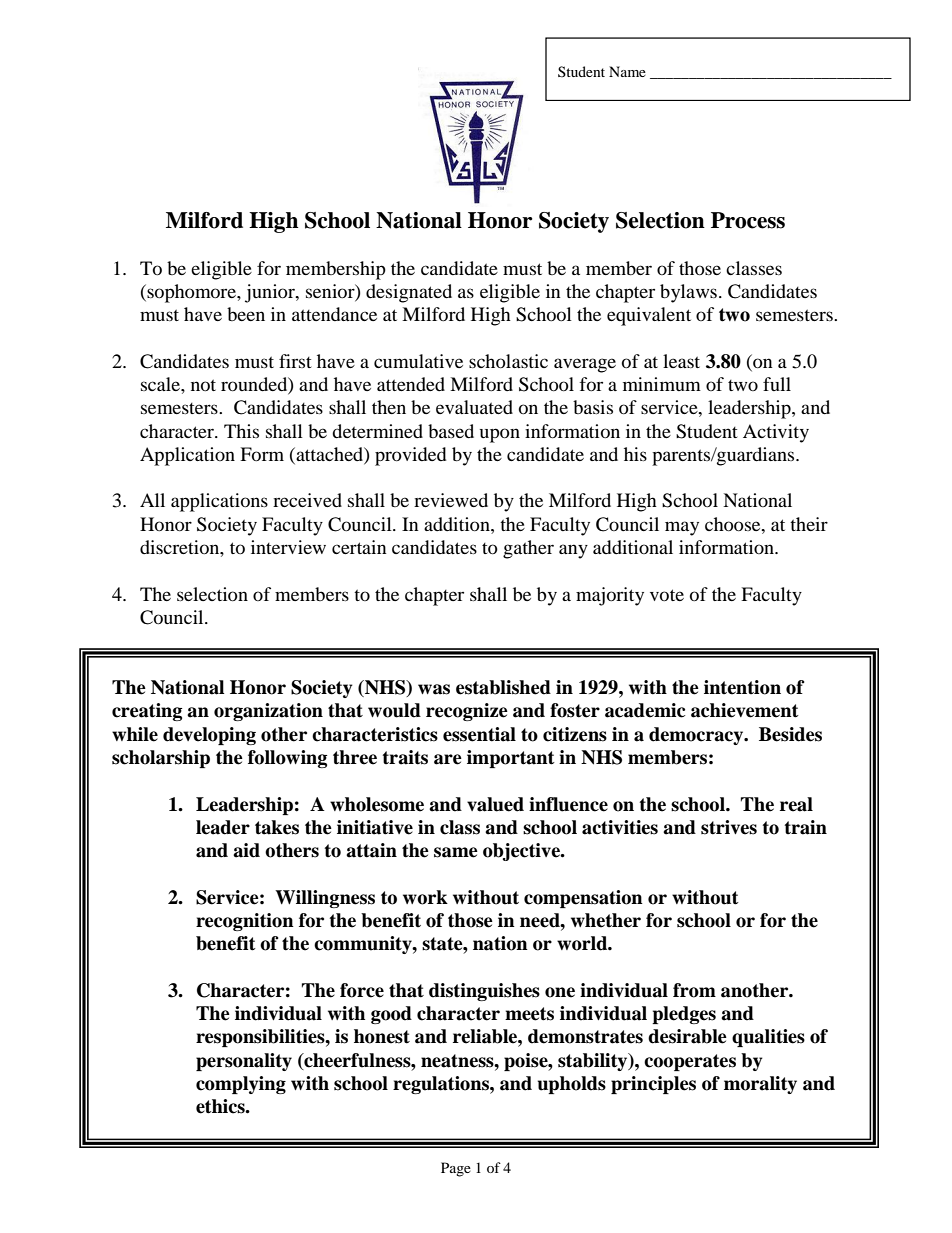 The image size is (952, 1233). I want to click on Name, so click(627, 71).
